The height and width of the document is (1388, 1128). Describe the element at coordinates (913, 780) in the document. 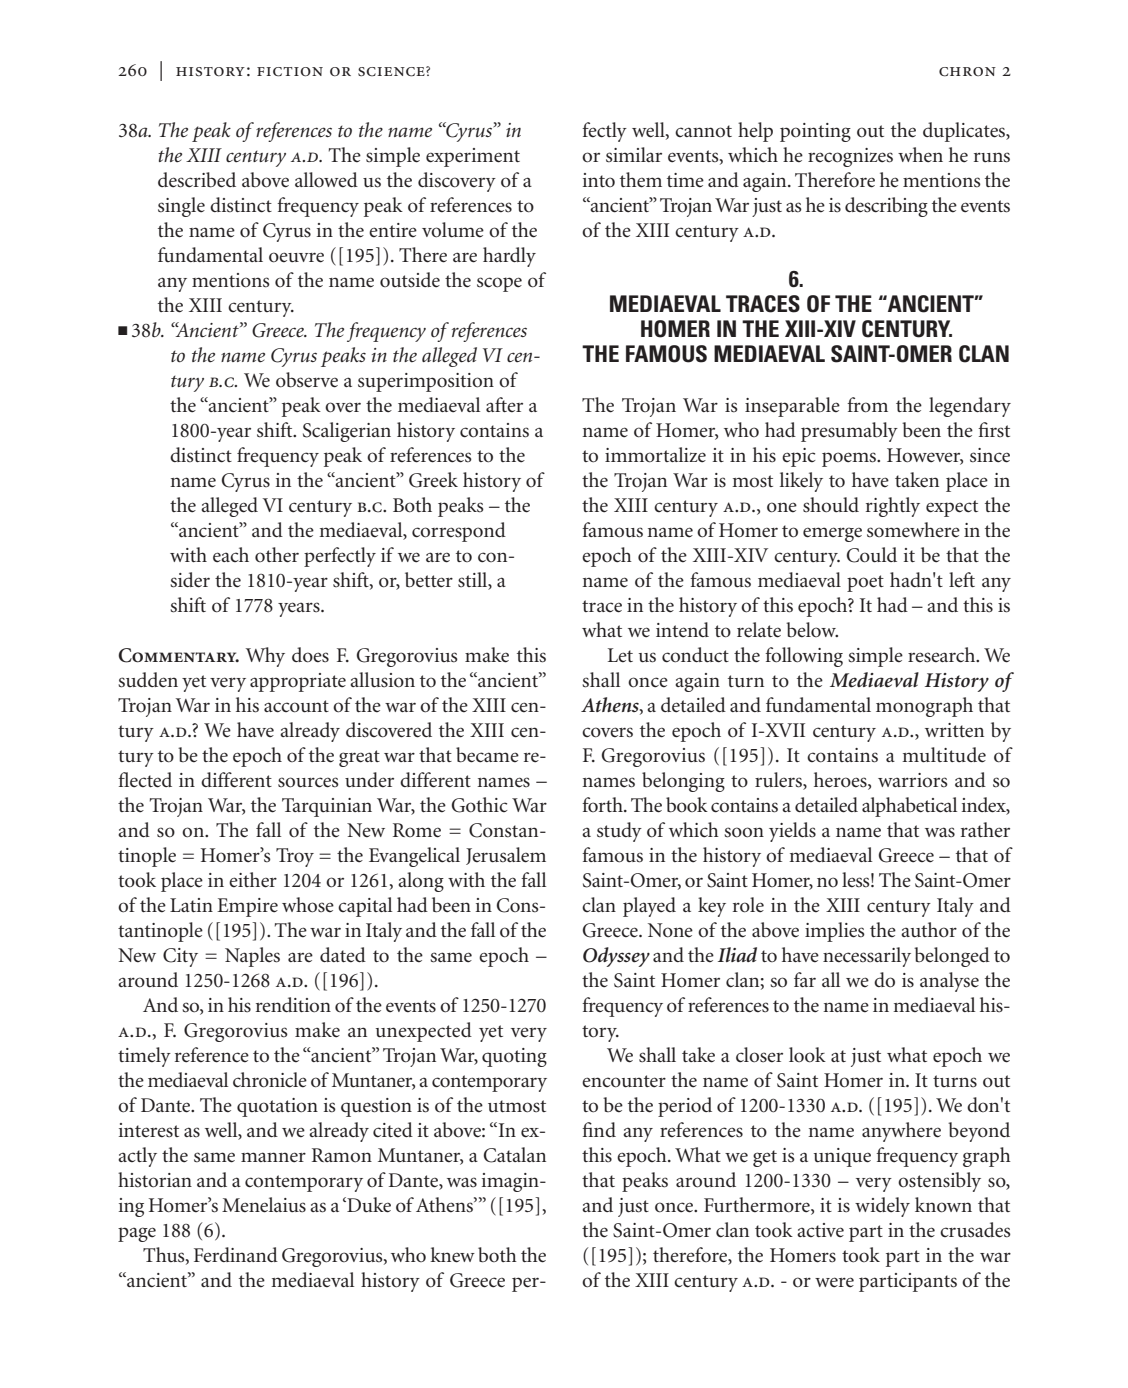

I see `warriors` at that location.
